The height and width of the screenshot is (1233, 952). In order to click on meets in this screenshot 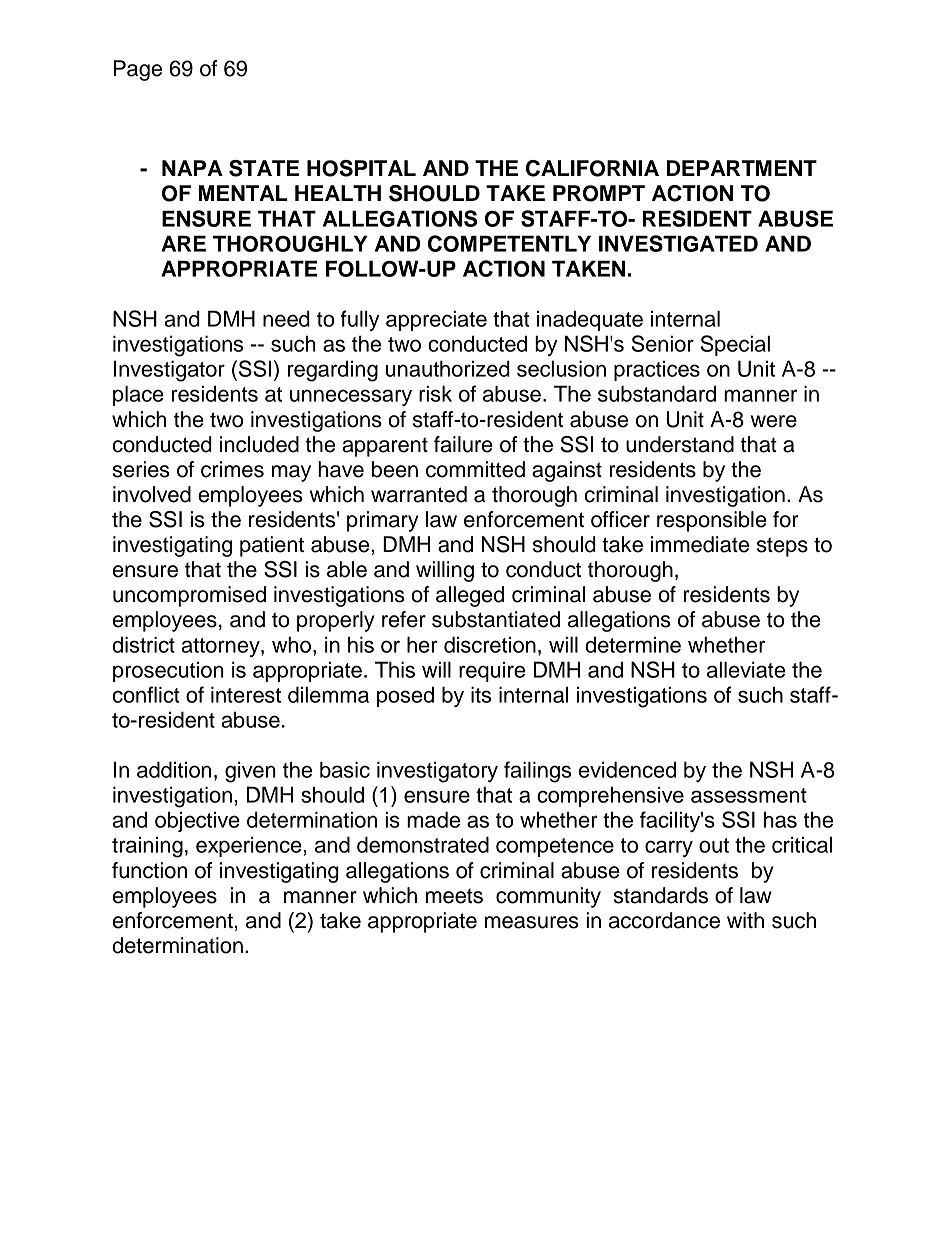, I will do `click(454, 896)`.
